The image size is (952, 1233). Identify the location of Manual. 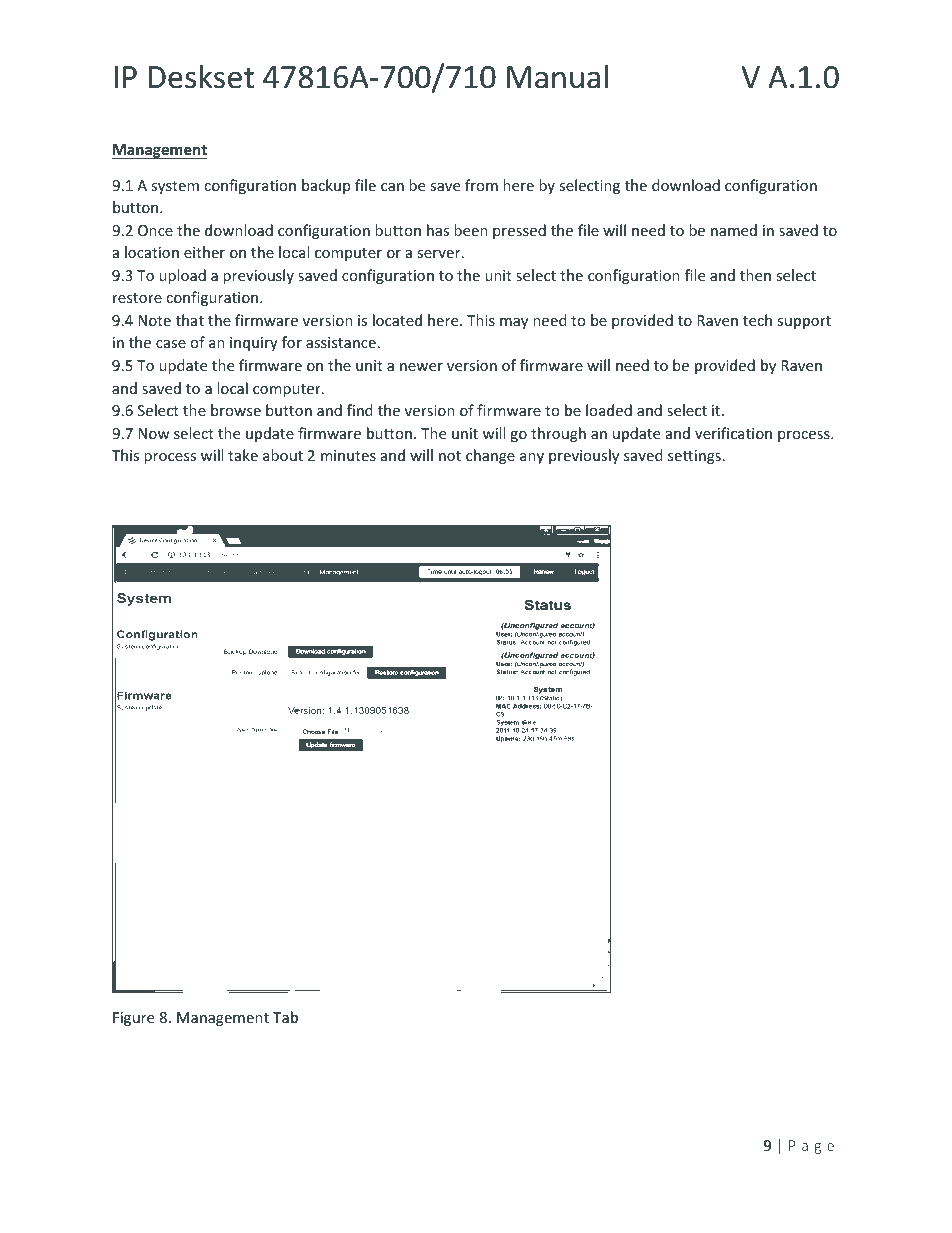
(557, 76).
